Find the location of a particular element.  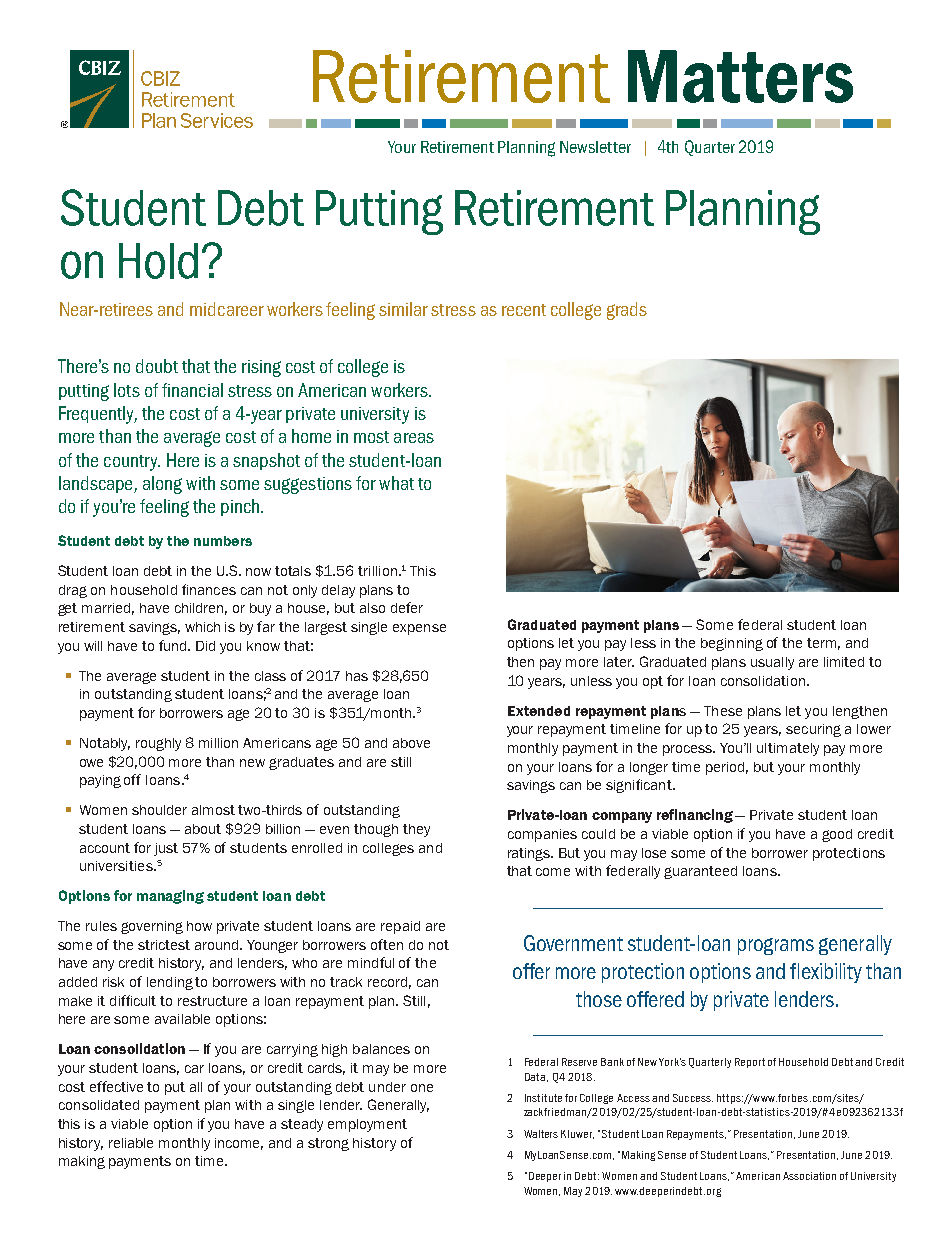

Association is located at coordinates (809, 1176).
